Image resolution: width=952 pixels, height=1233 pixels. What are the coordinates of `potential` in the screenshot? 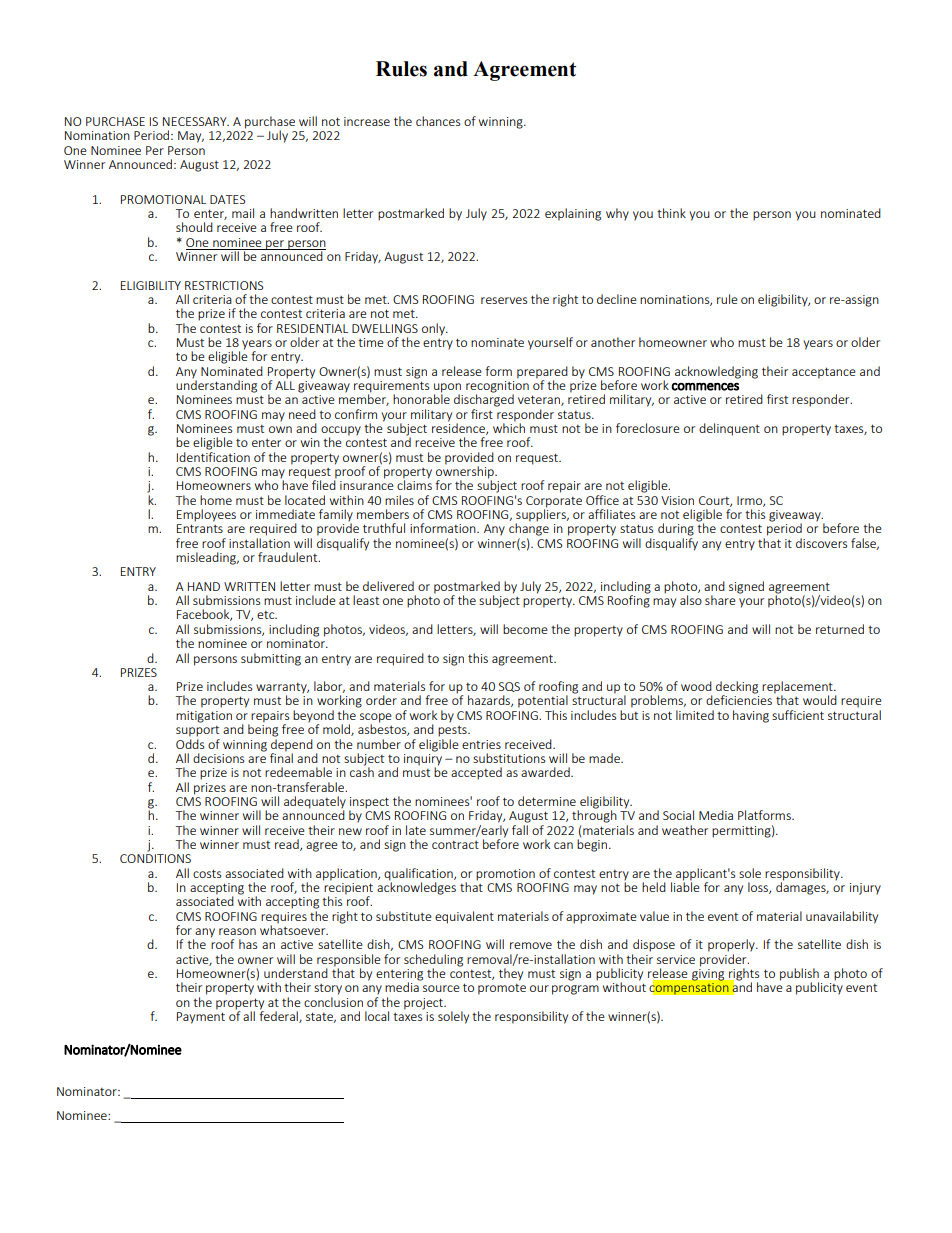 It's located at (543, 701).
